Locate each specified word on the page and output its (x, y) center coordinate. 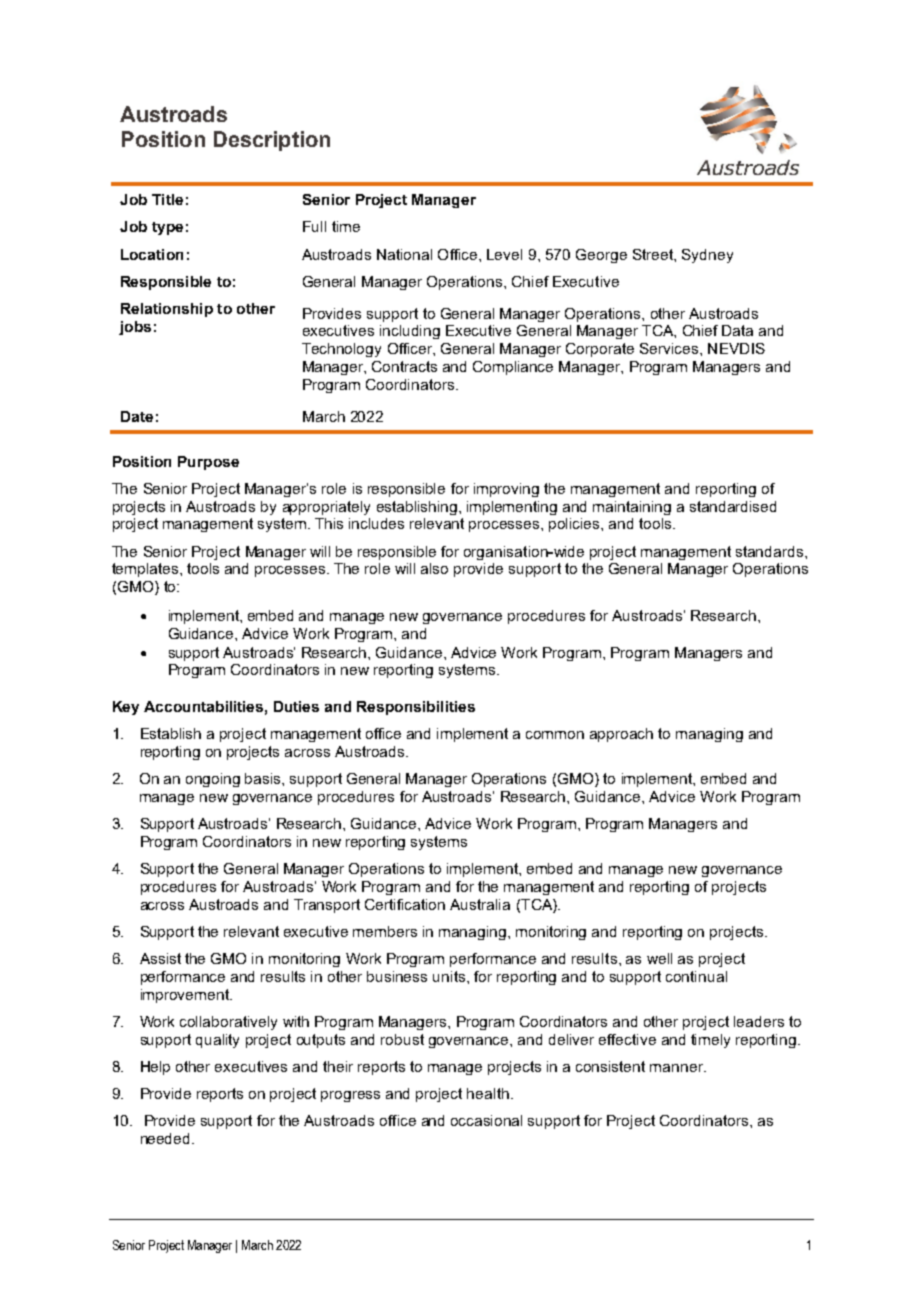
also (434, 568)
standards (769, 551)
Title (167, 199)
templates (146, 570)
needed (167, 1138)
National (404, 254)
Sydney (707, 256)
